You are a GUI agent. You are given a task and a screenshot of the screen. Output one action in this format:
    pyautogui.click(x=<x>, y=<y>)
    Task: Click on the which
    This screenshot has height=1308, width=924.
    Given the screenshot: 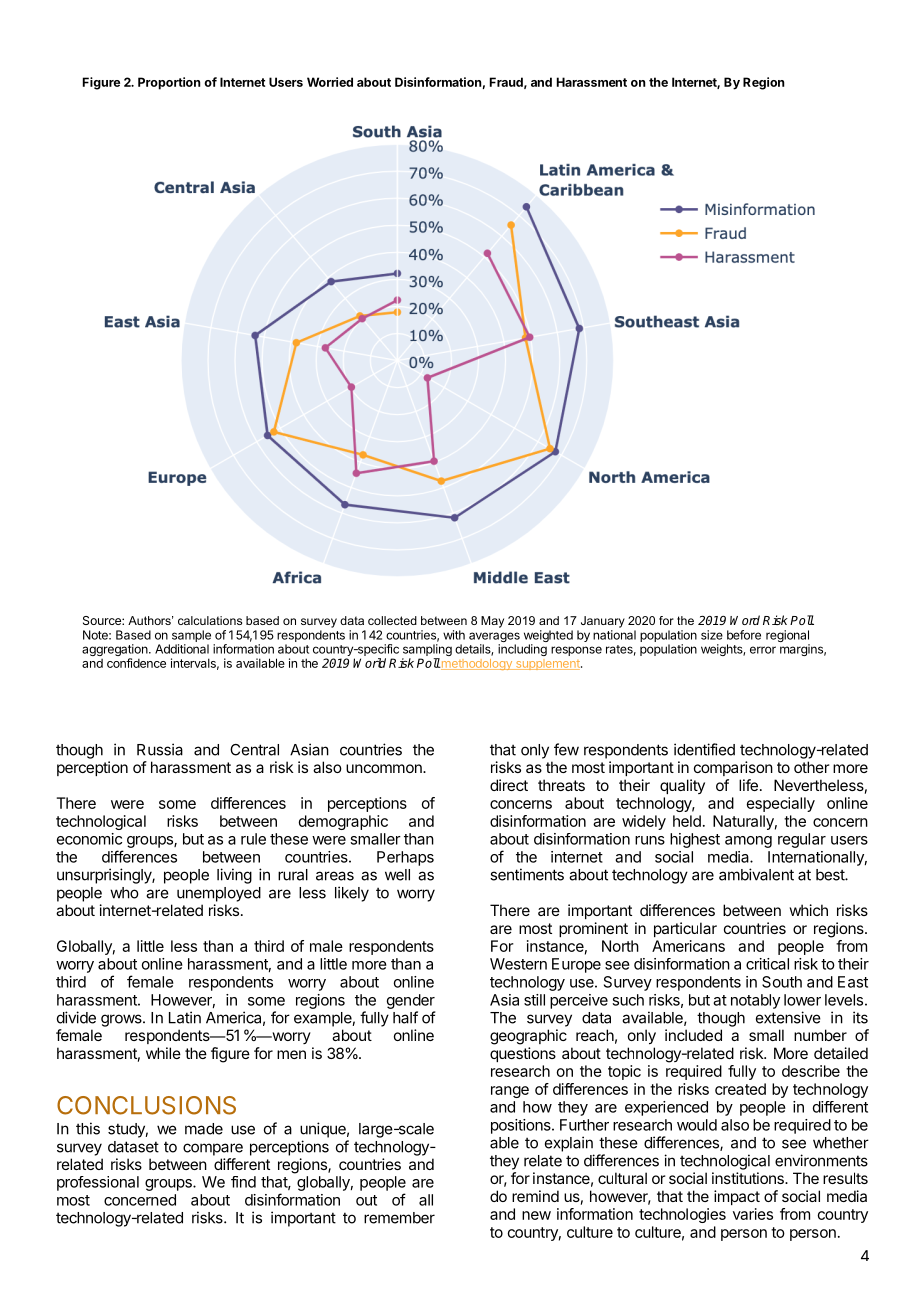 What is the action you would take?
    pyautogui.click(x=808, y=910)
